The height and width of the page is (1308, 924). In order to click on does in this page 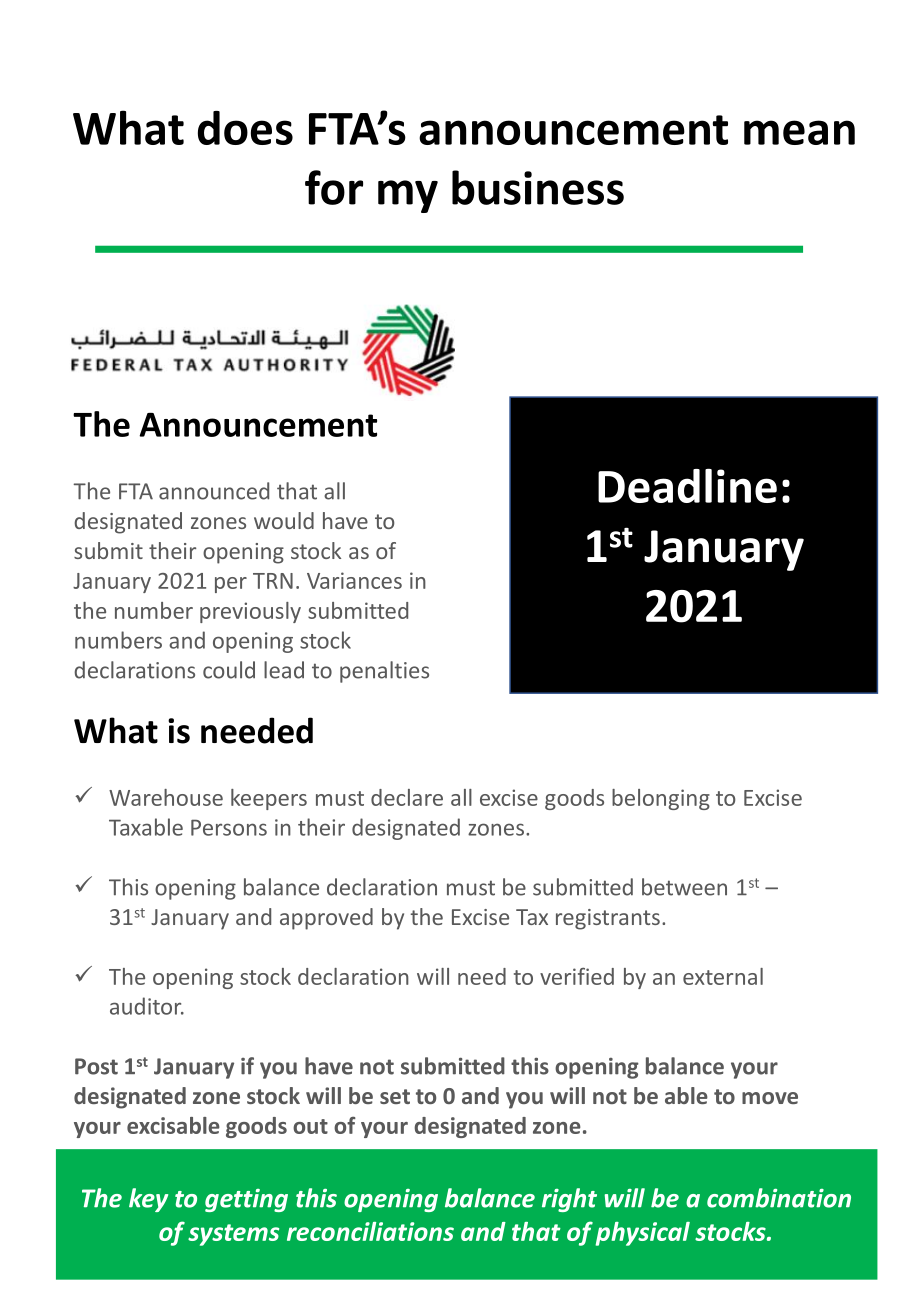, I will do `click(245, 128)`.
